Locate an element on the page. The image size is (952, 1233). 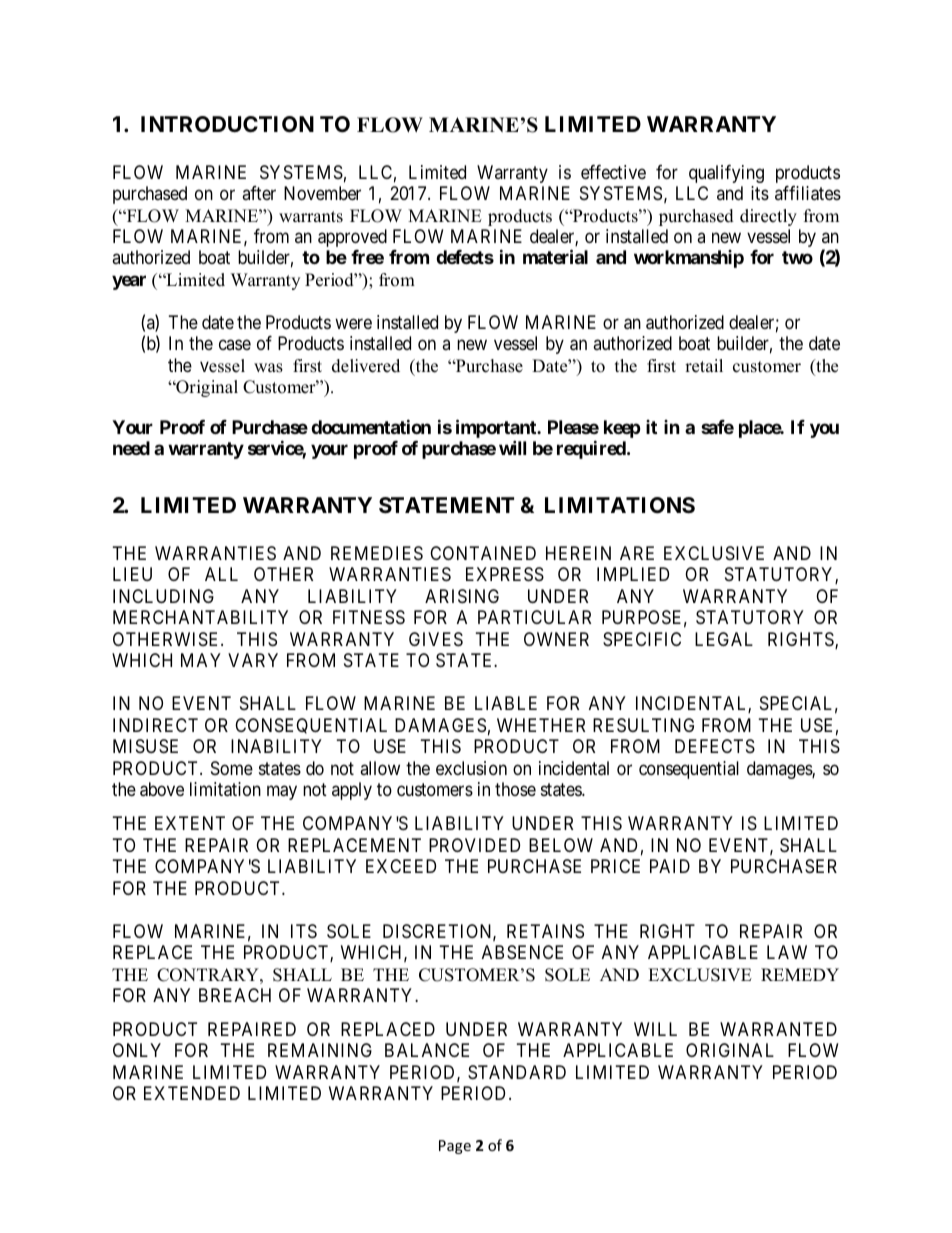
PAID is located at coordinates (670, 866).
